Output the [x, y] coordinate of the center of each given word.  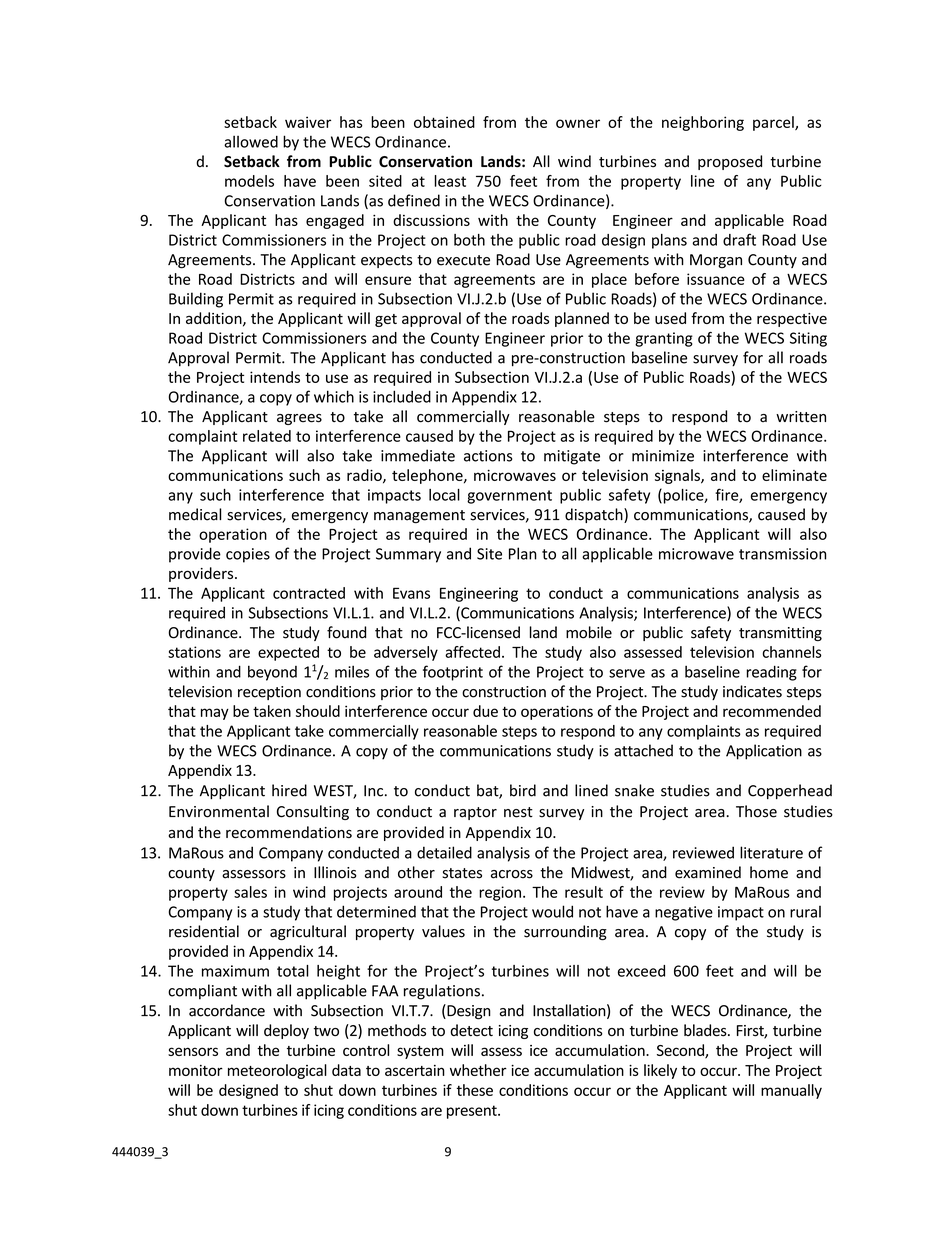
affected [472, 652]
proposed [730, 162]
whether [478, 1070]
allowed [251, 141]
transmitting [780, 634]
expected [288, 653]
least [450, 181]
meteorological [277, 1071]
